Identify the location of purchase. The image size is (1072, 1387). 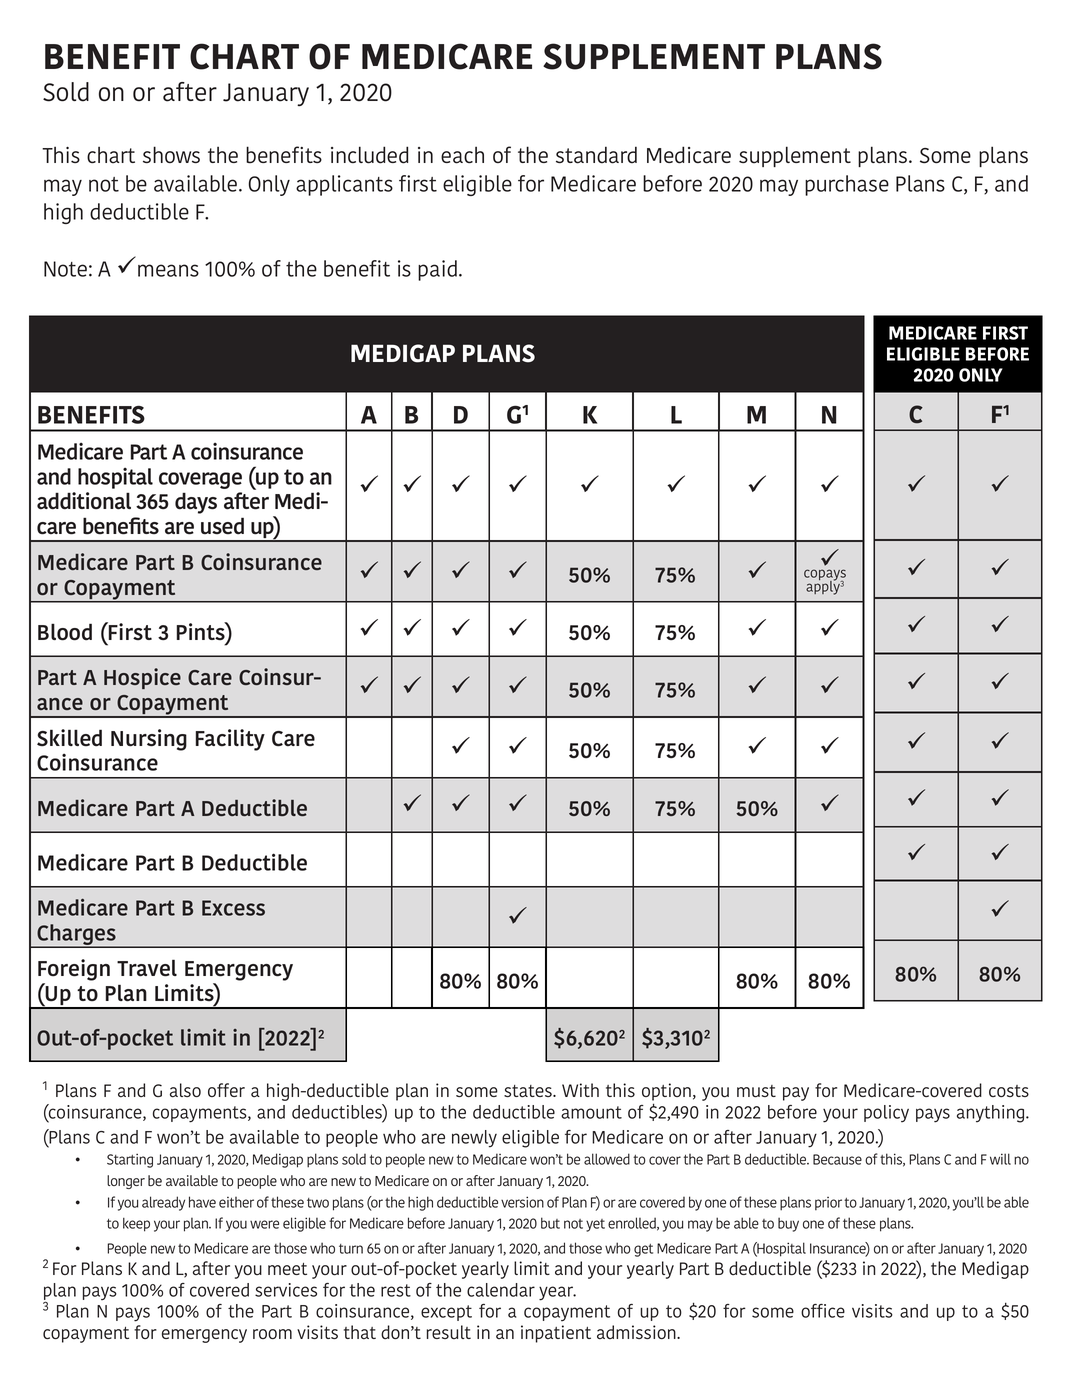
(847, 185).
